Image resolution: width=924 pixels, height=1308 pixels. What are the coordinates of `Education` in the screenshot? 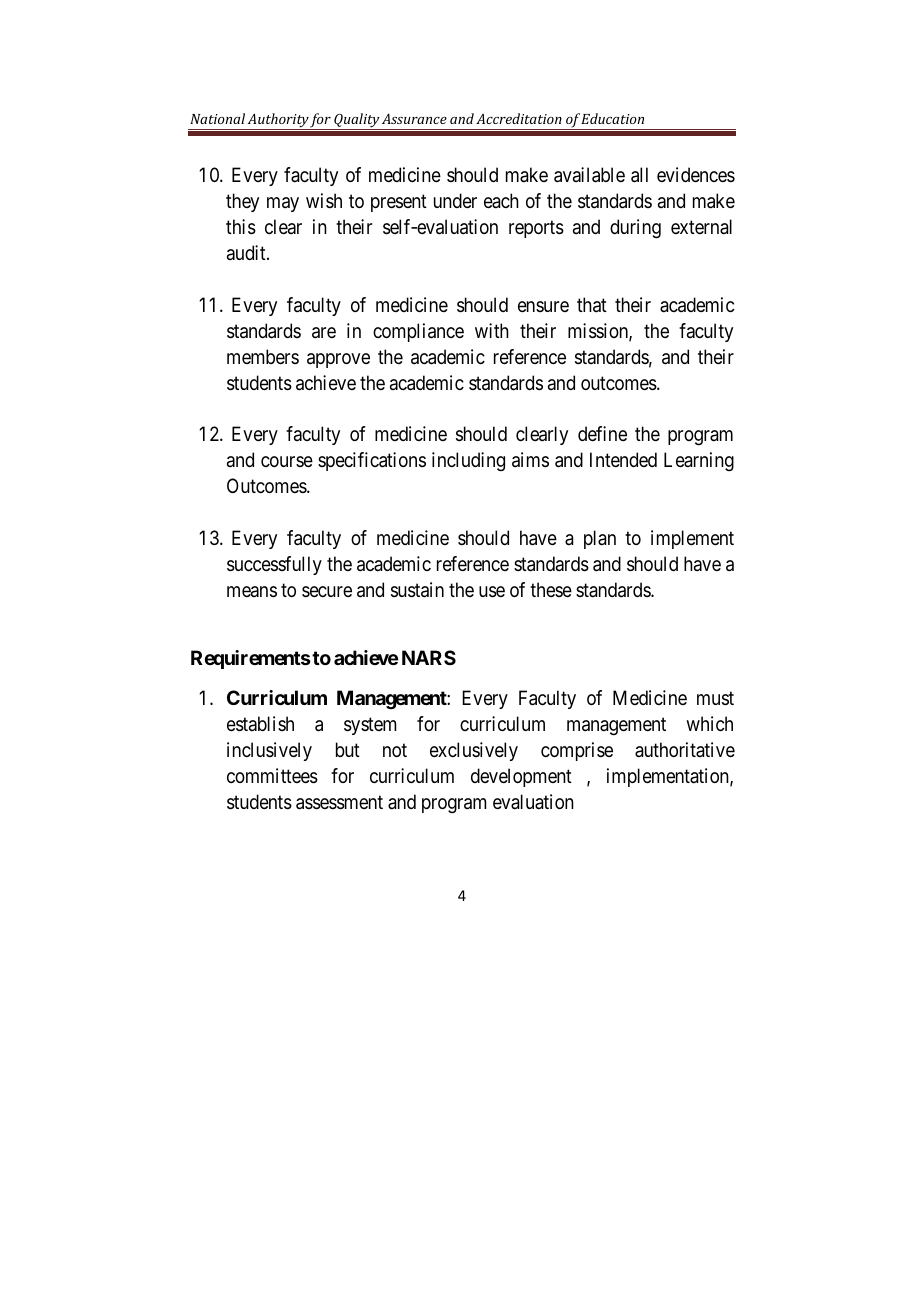 It's located at (612, 118).
